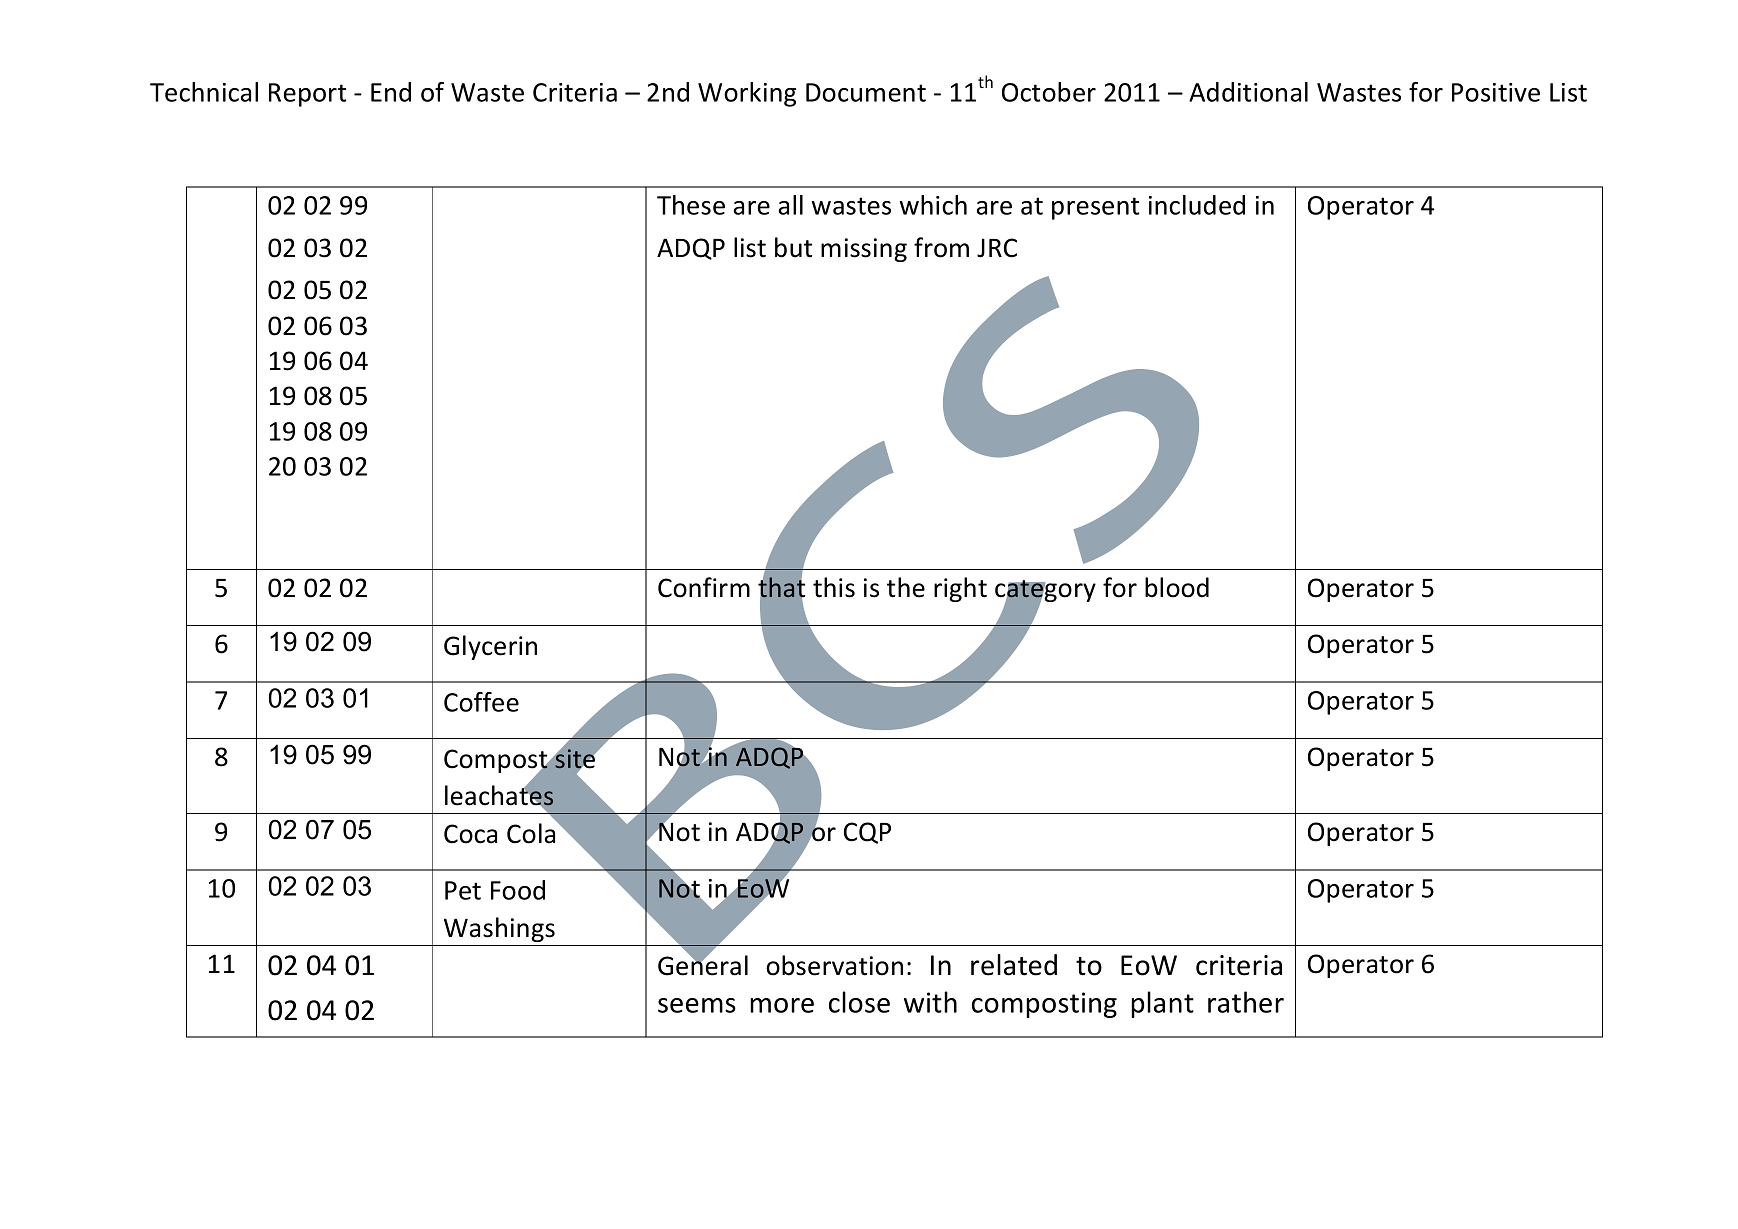 The width and height of the document is (1738, 1229). I want to click on Washings, so click(499, 929).
